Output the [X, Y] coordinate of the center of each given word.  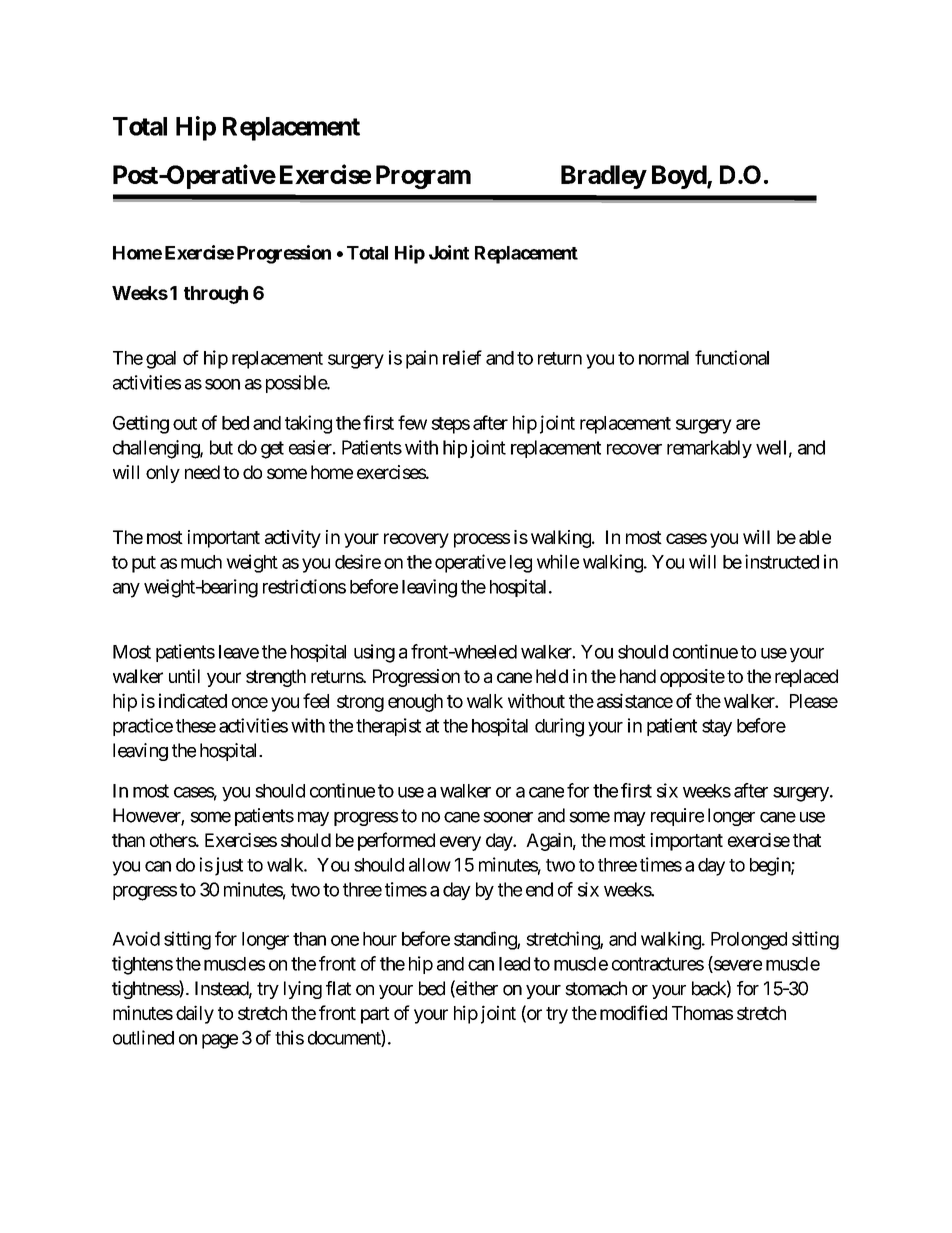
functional [732, 357]
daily [195, 1014]
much [201, 562]
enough [415, 703]
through [216, 295]
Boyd [680, 177]
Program [423, 177]
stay [717, 728]
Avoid [136, 938]
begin [771, 866]
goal [161, 360]
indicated [193, 700]
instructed [782, 561]
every [460, 843]
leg [521, 564]
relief [462, 357]
